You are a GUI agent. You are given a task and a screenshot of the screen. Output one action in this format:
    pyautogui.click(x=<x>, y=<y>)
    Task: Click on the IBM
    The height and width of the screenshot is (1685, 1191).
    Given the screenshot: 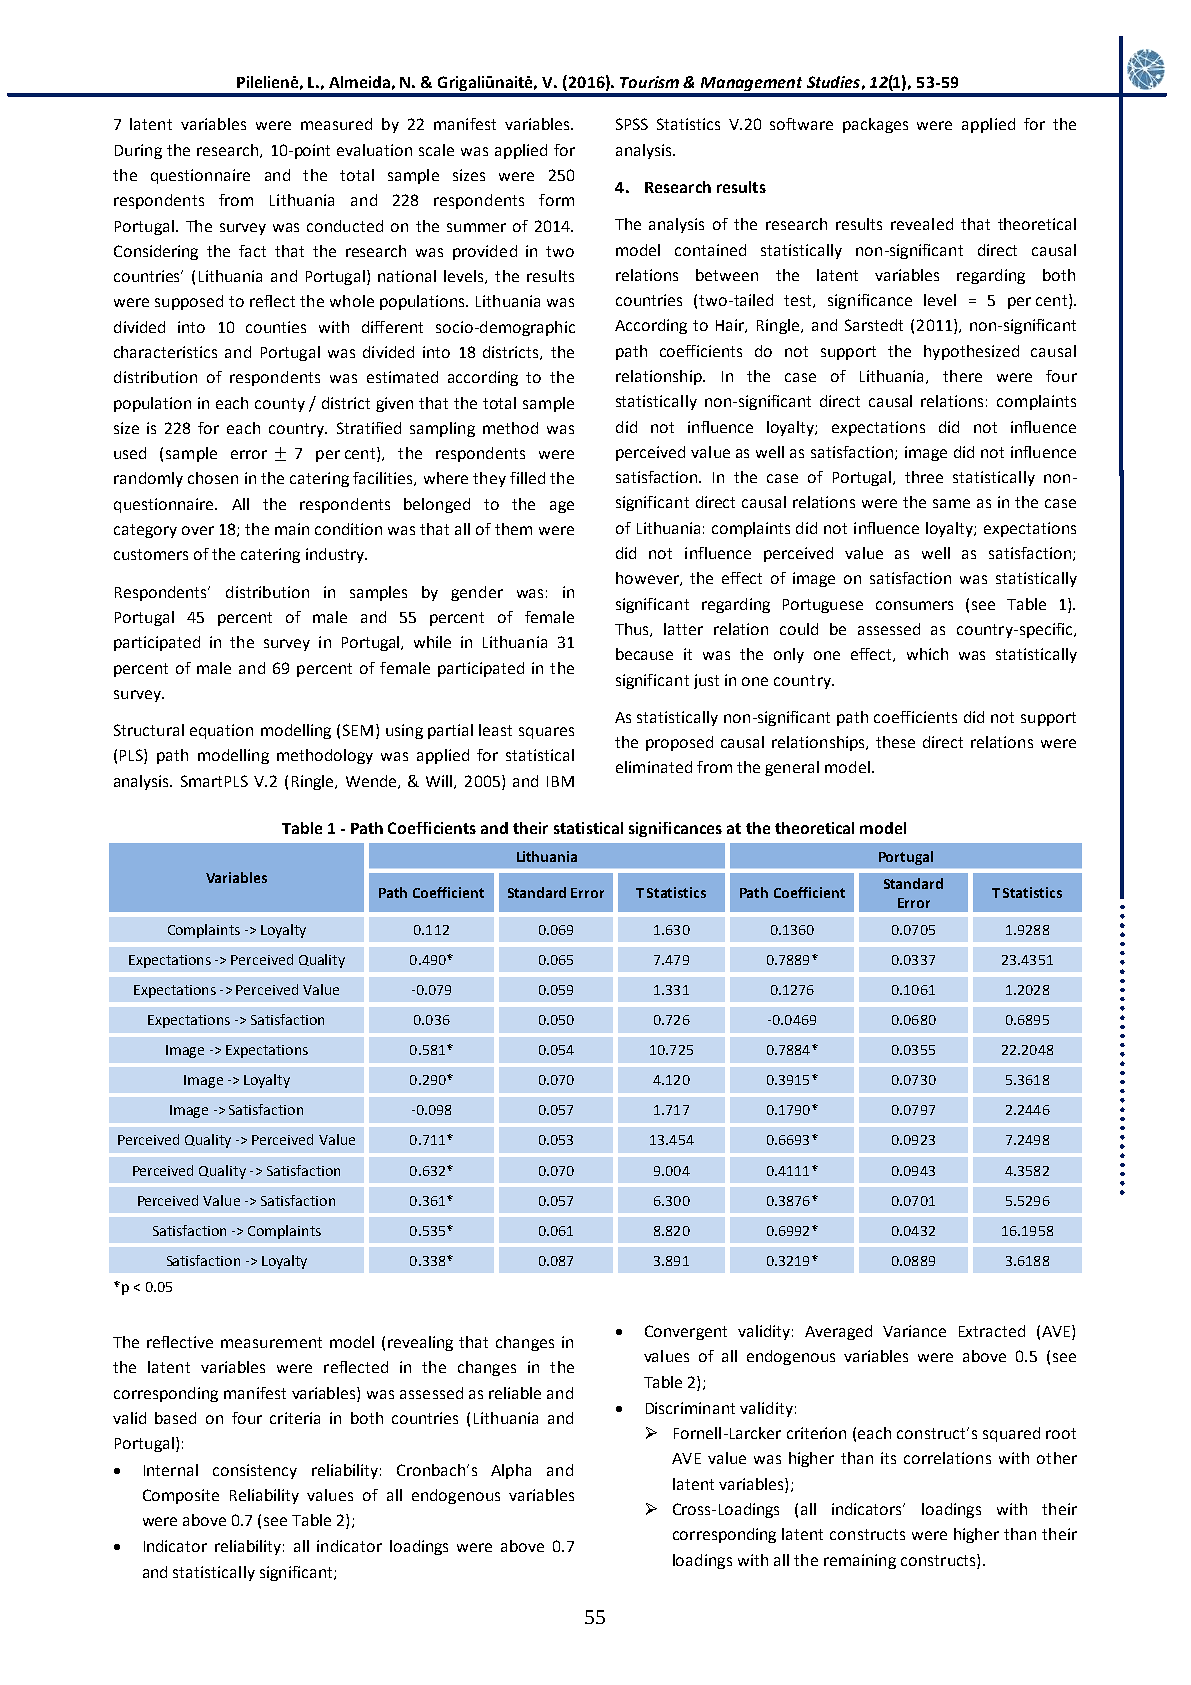 What is the action you would take?
    pyautogui.click(x=560, y=781)
